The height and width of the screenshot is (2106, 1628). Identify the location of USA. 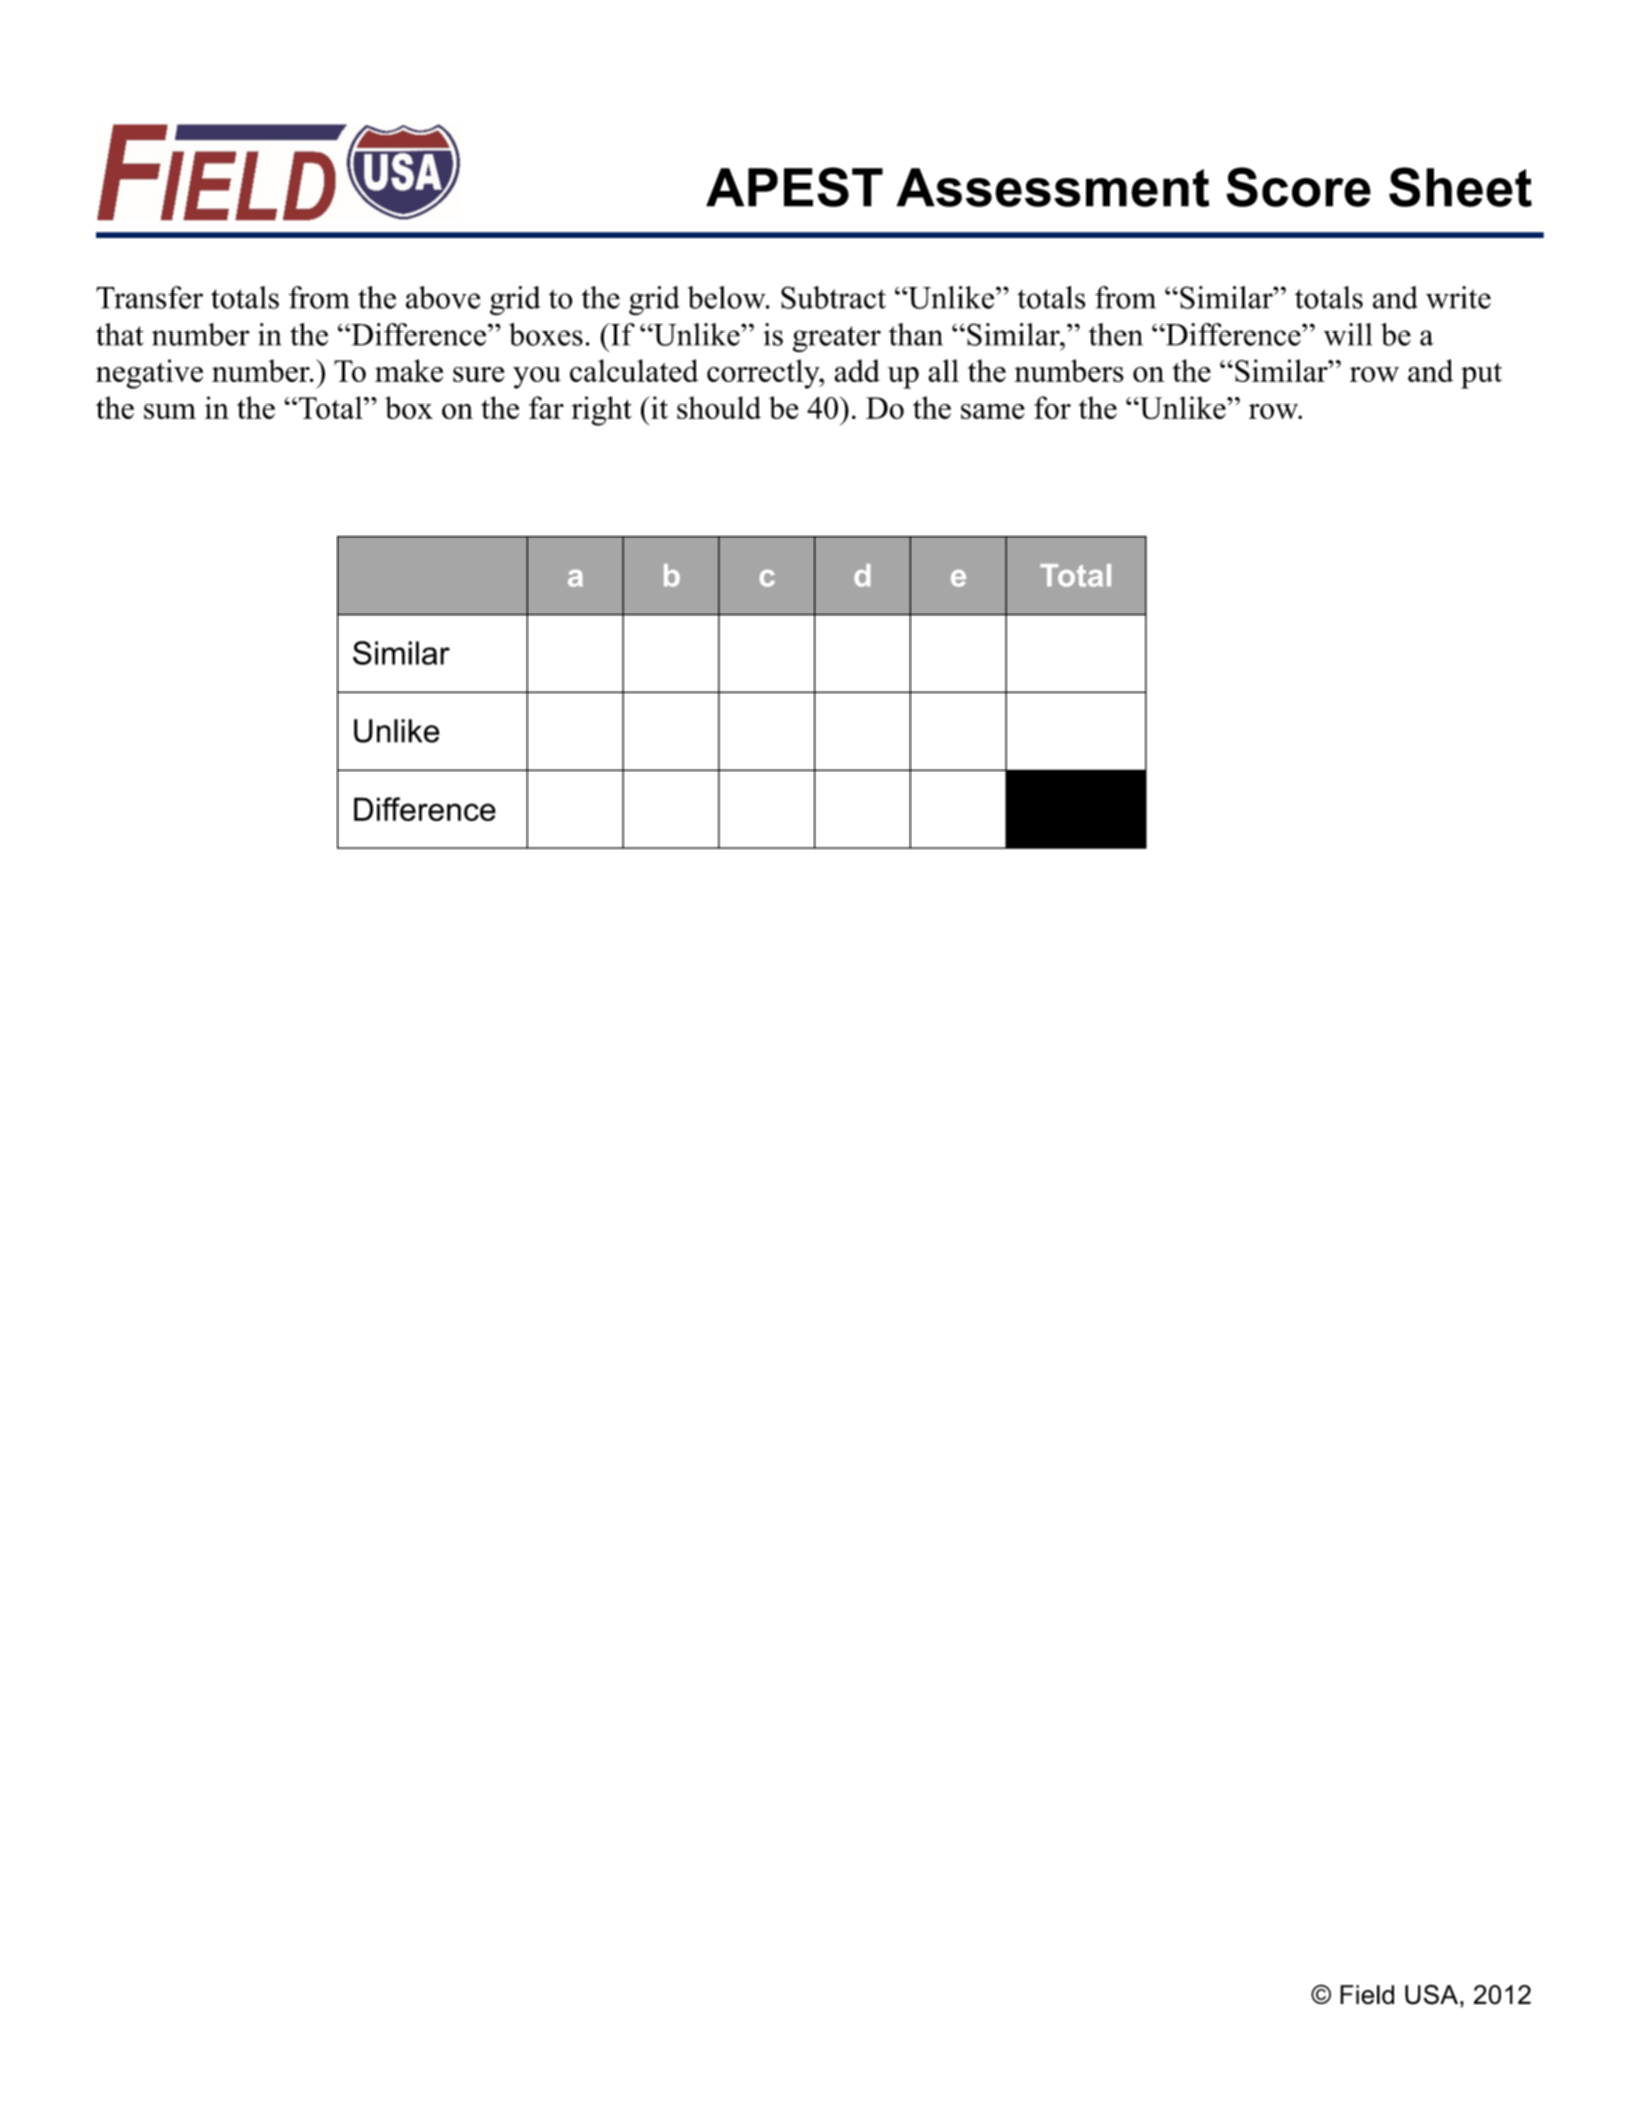
(1431, 1994).
